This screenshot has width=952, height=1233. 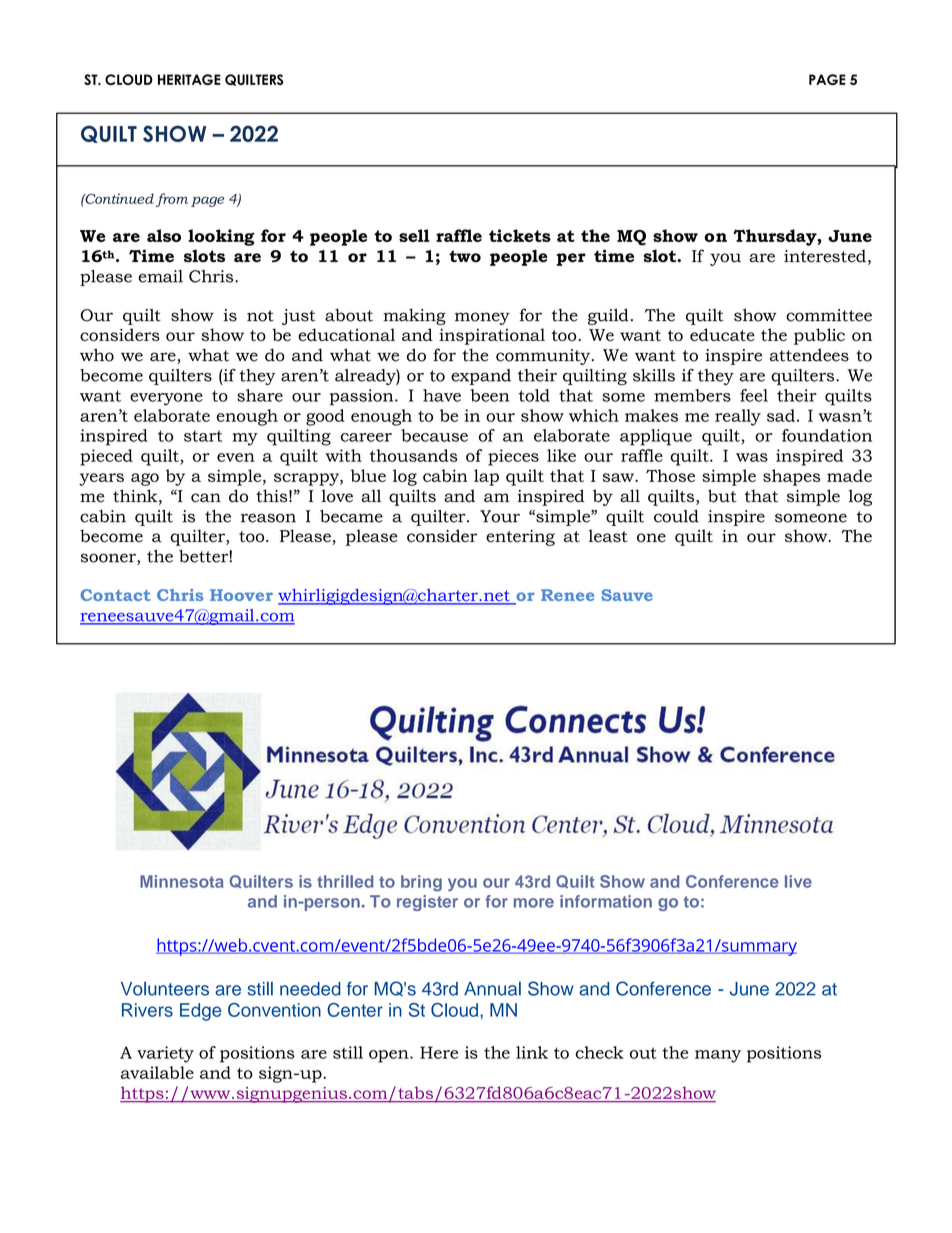 I want to click on shapes, so click(x=791, y=477).
